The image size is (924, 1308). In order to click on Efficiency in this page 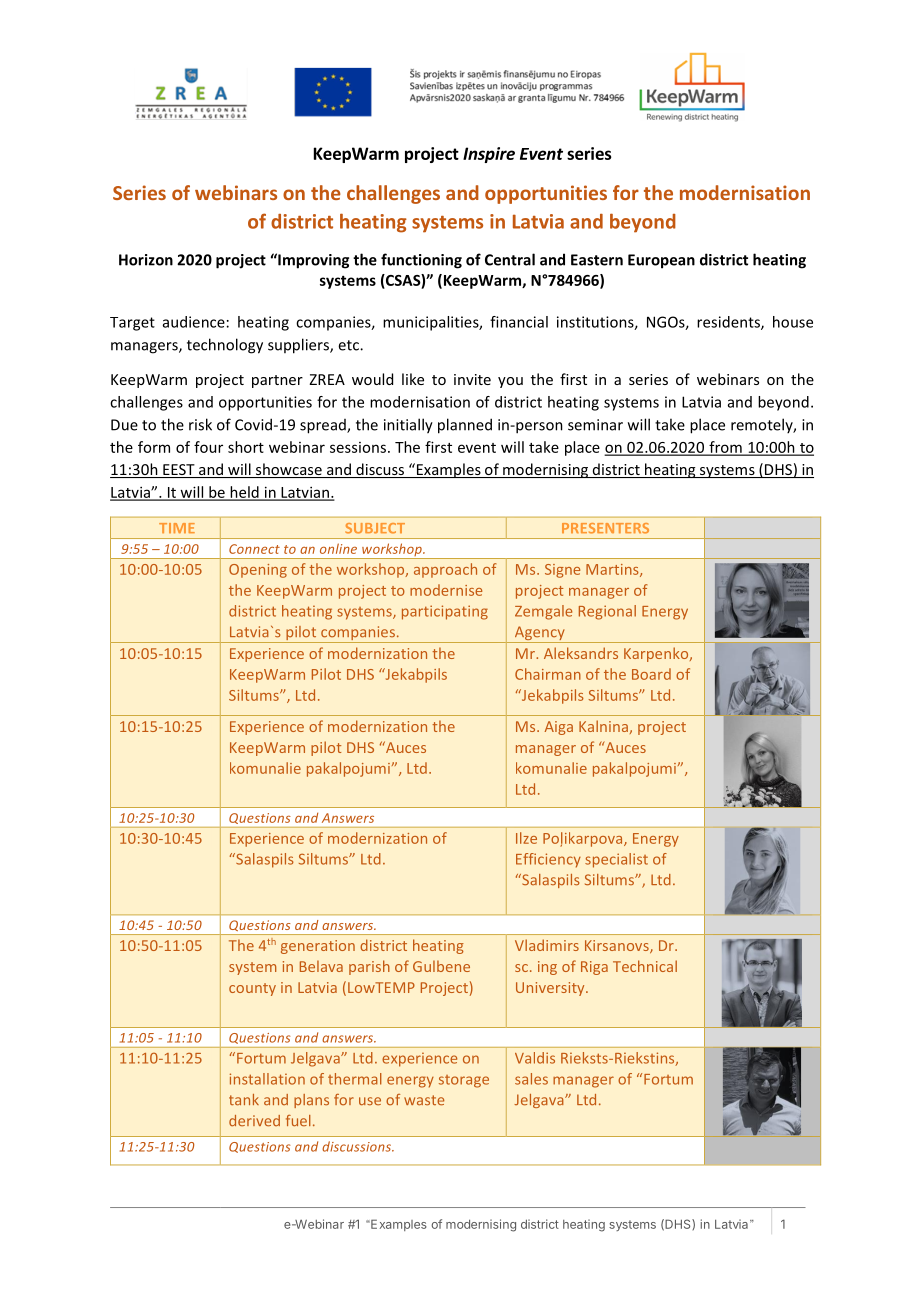, I will do `click(548, 860)`.
